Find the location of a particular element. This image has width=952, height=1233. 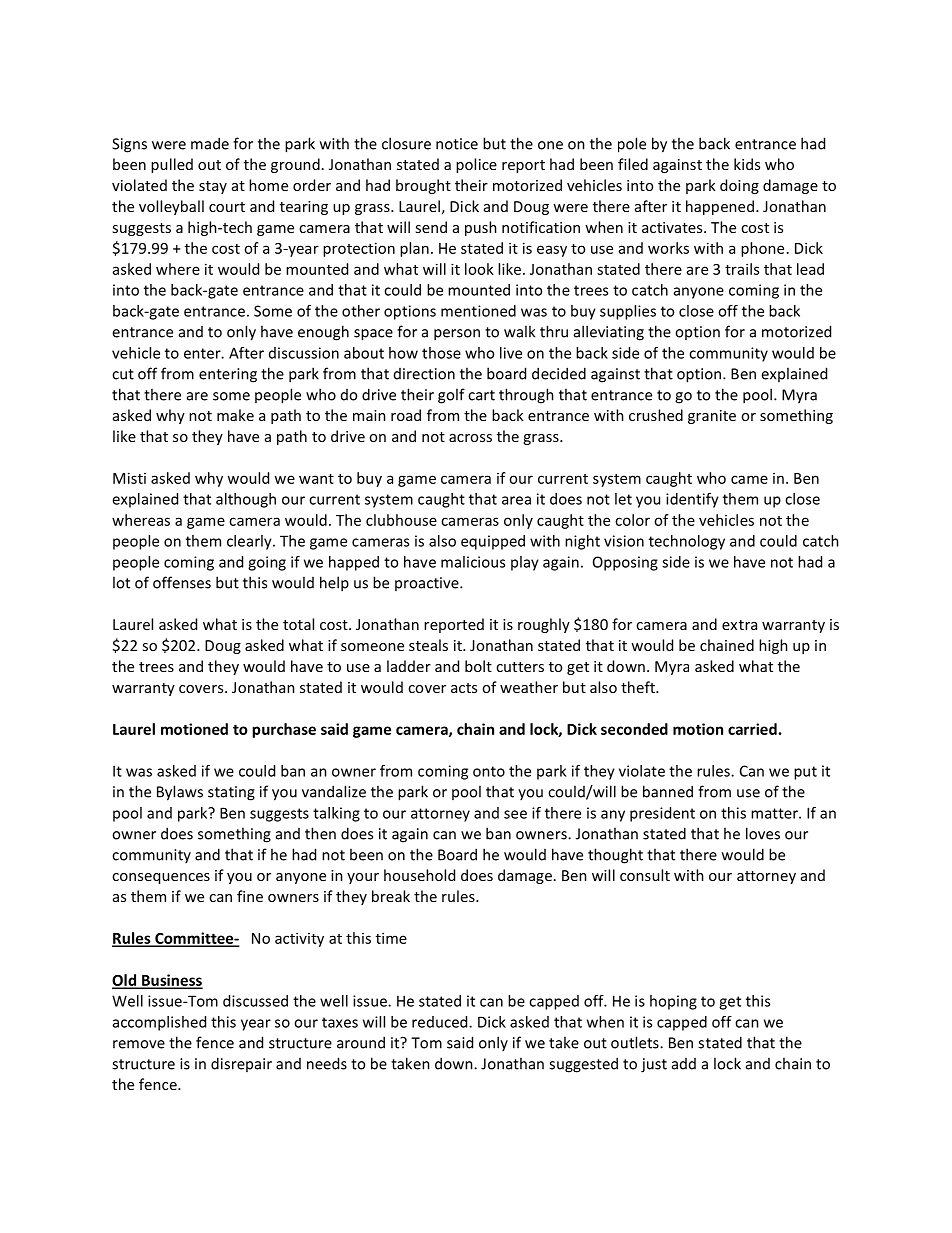

proactive is located at coordinates (428, 584).
